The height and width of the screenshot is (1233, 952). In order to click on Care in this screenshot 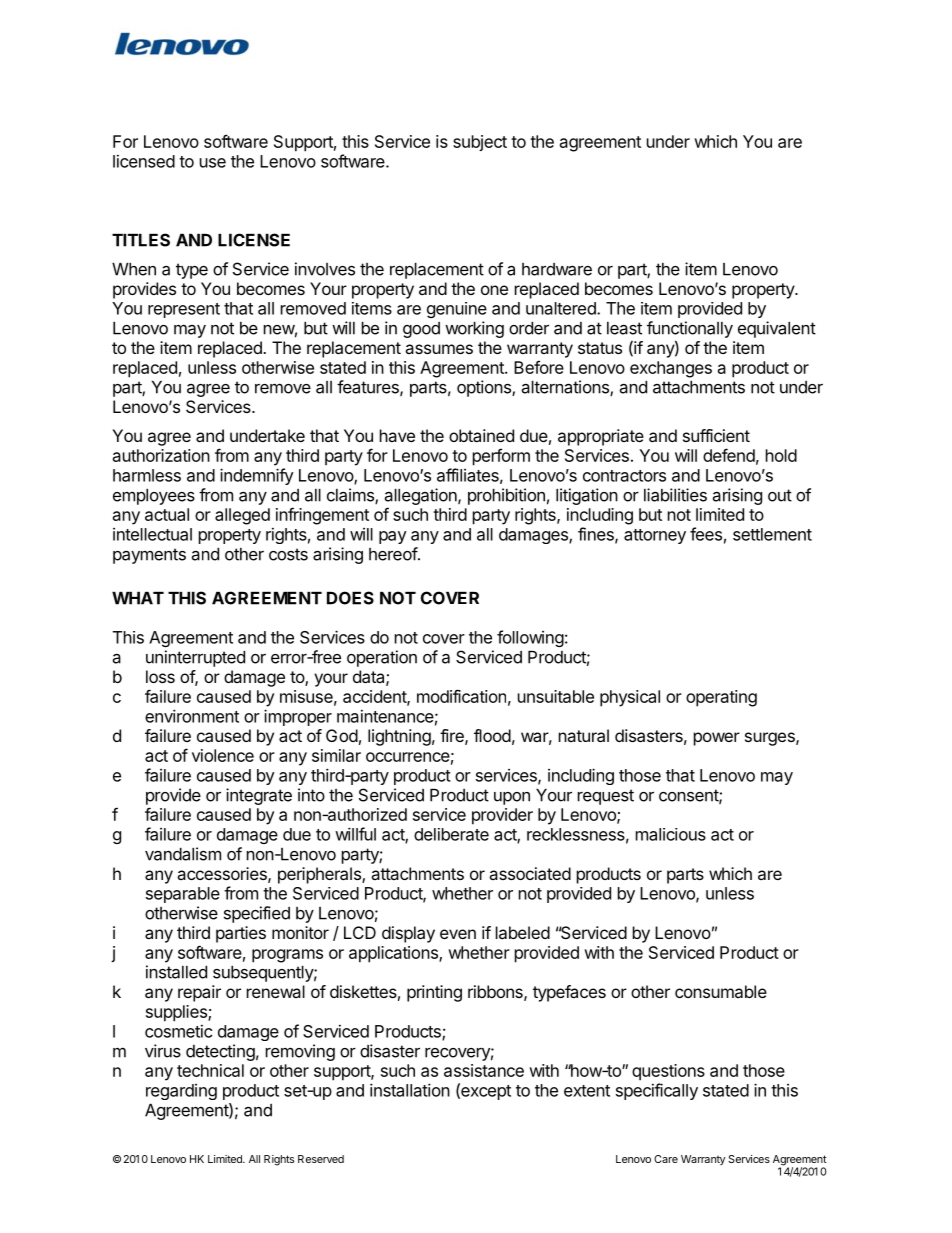, I will do `click(666, 1159)`.
